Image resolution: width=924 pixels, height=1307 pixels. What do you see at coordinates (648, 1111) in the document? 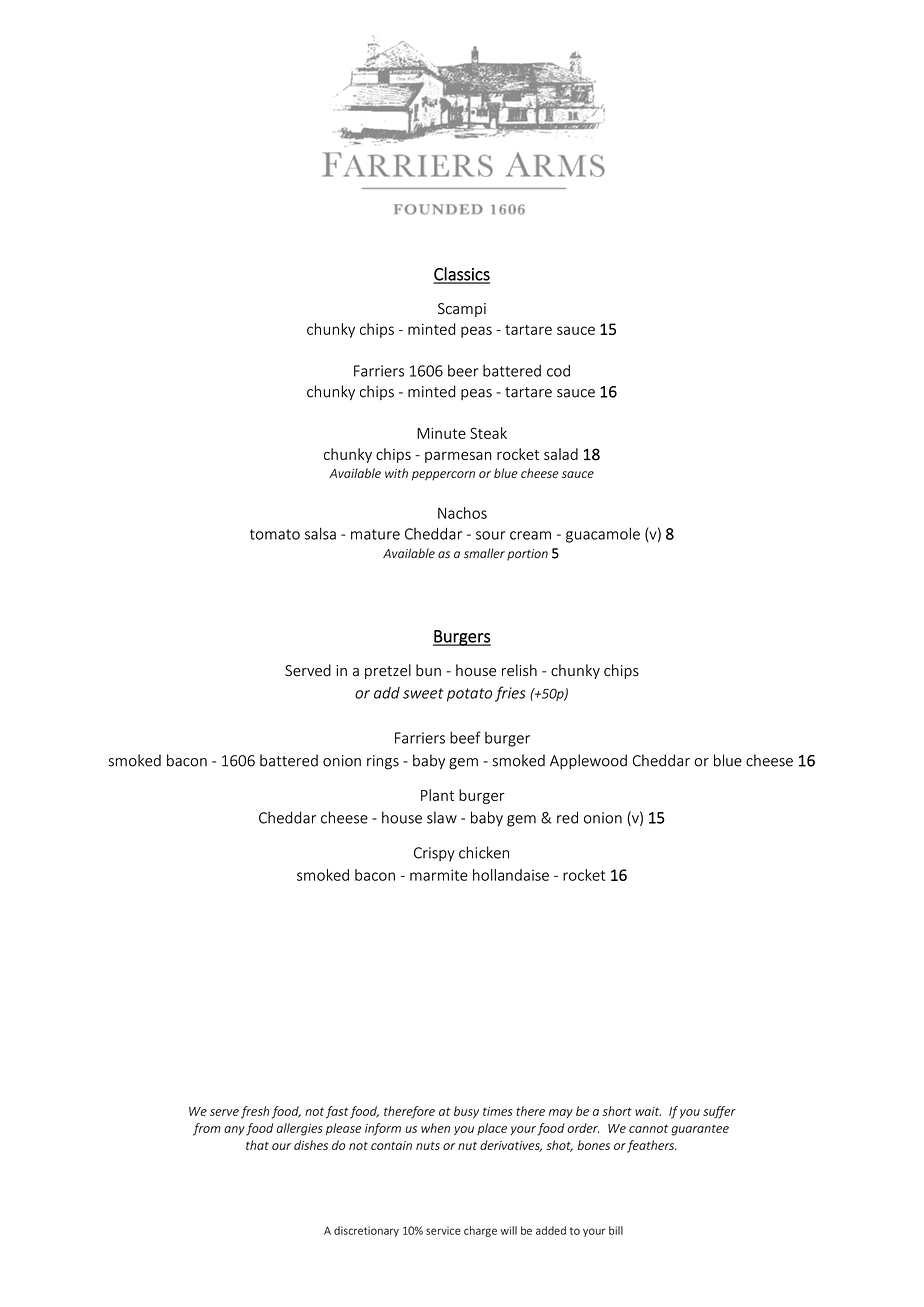
I see `wait` at bounding box center [648, 1111].
